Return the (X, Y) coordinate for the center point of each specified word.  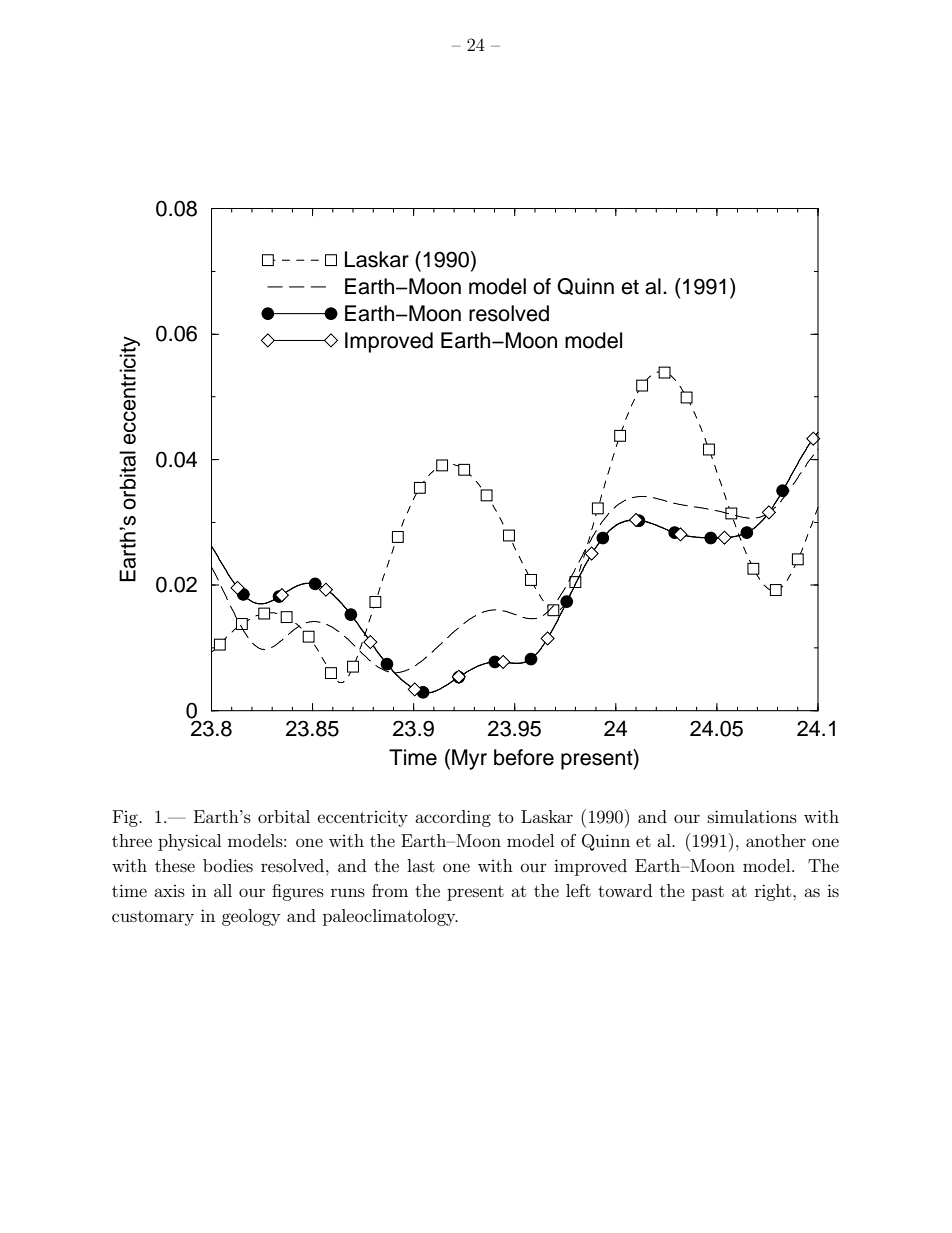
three (132, 840)
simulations (752, 816)
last (421, 865)
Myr (469, 759)
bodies (228, 865)
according (453, 818)
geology (251, 917)
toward (625, 890)
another (776, 840)
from (390, 890)
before (524, 757)
